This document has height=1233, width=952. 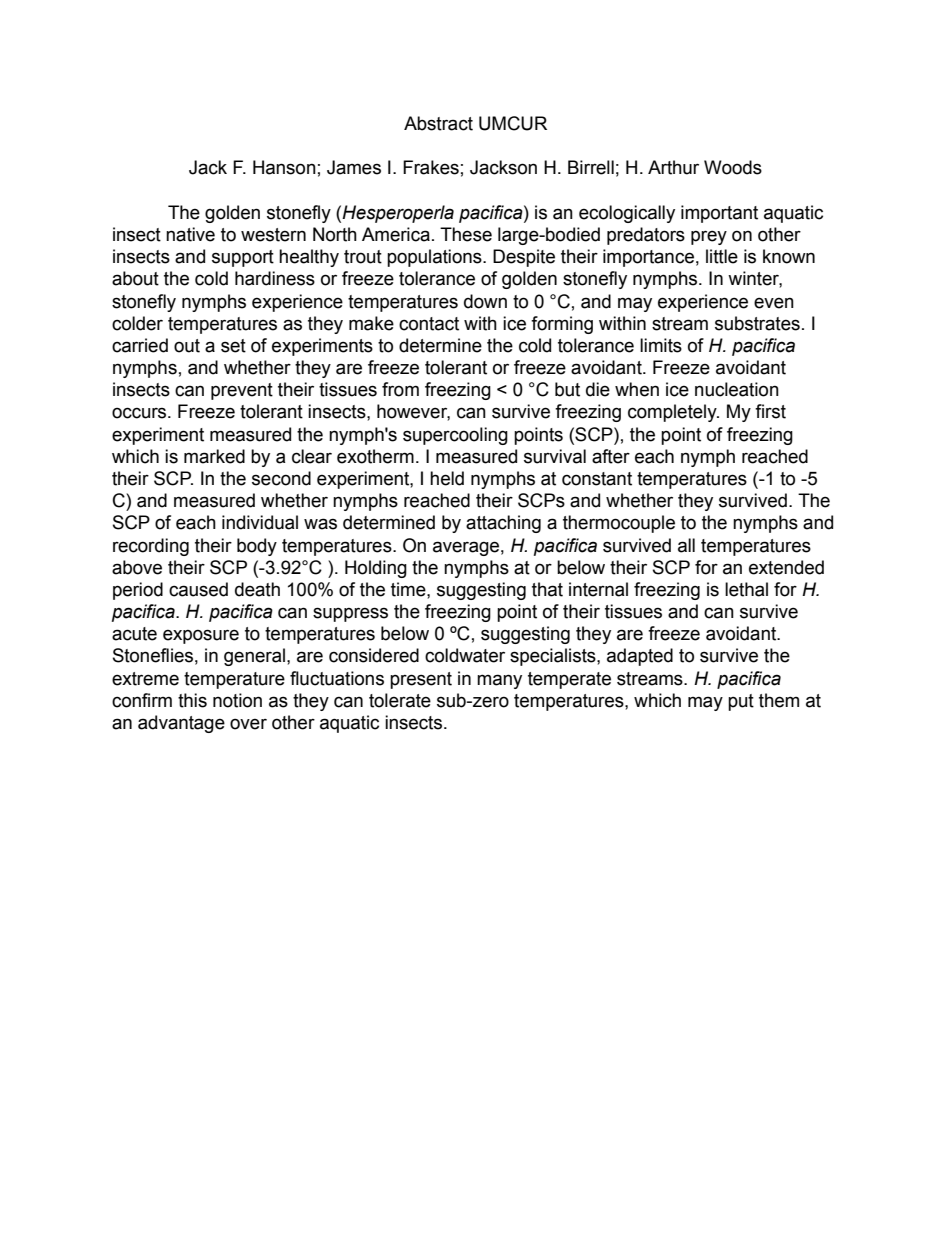 I want to click on little, so click(x=722, y=256).
